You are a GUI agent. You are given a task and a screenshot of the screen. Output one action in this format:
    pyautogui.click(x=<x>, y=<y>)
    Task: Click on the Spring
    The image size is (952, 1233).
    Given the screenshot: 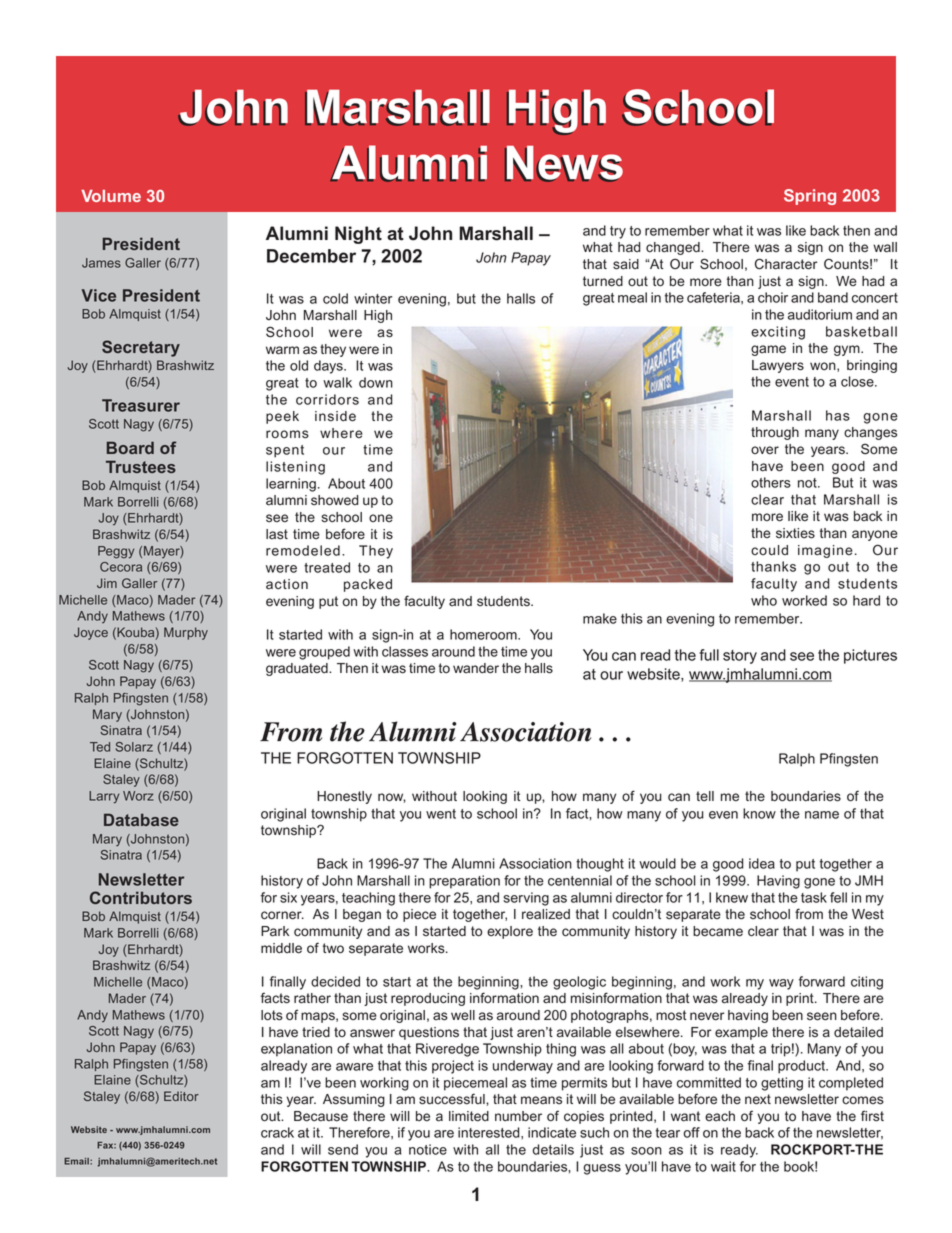 What is the action you would take?
    pyautogui.click(x=810, y=197)
